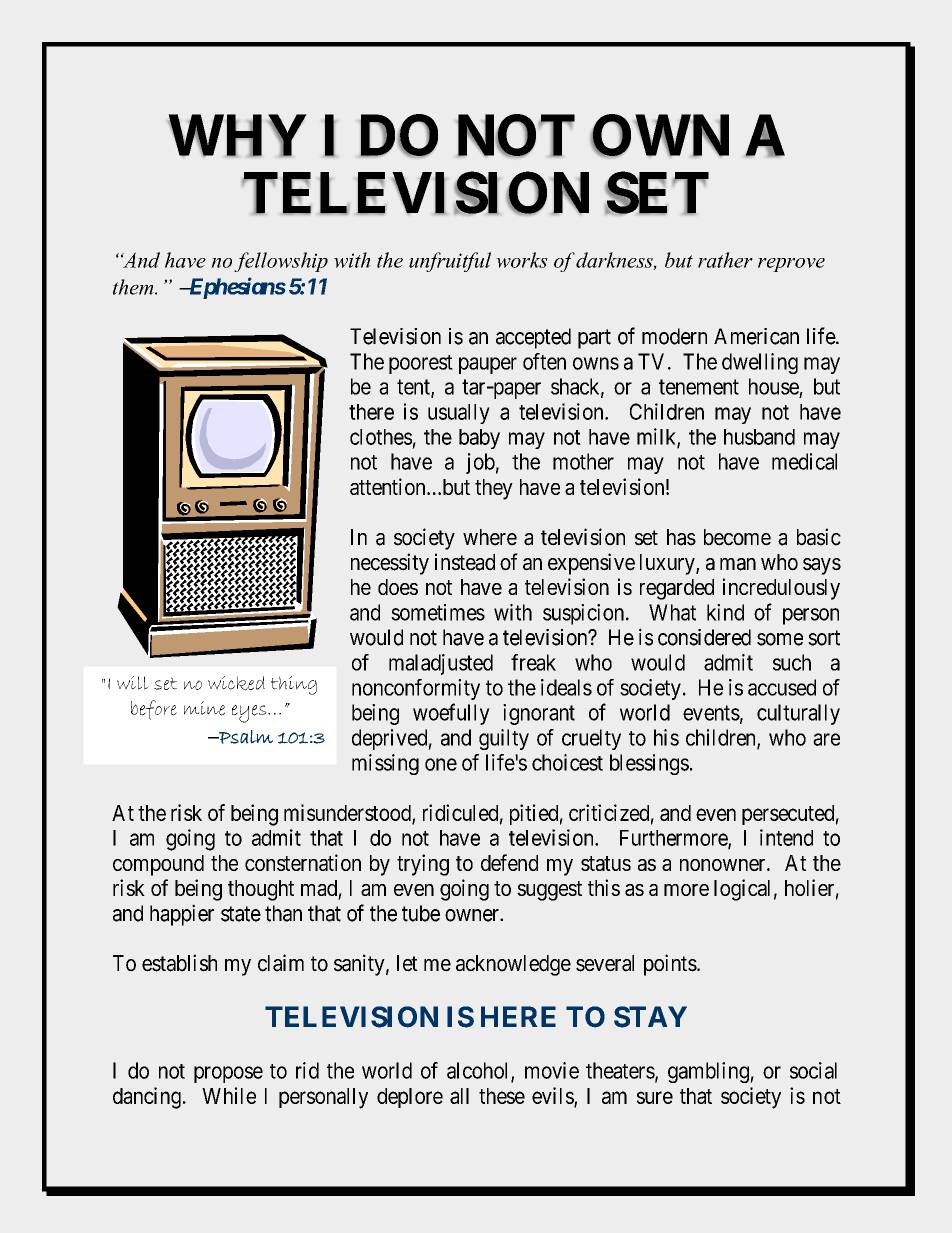  What do you see at coordinates (236, 683) in the screenshot?
I see `wicked` at bounding box center [236, 683].
